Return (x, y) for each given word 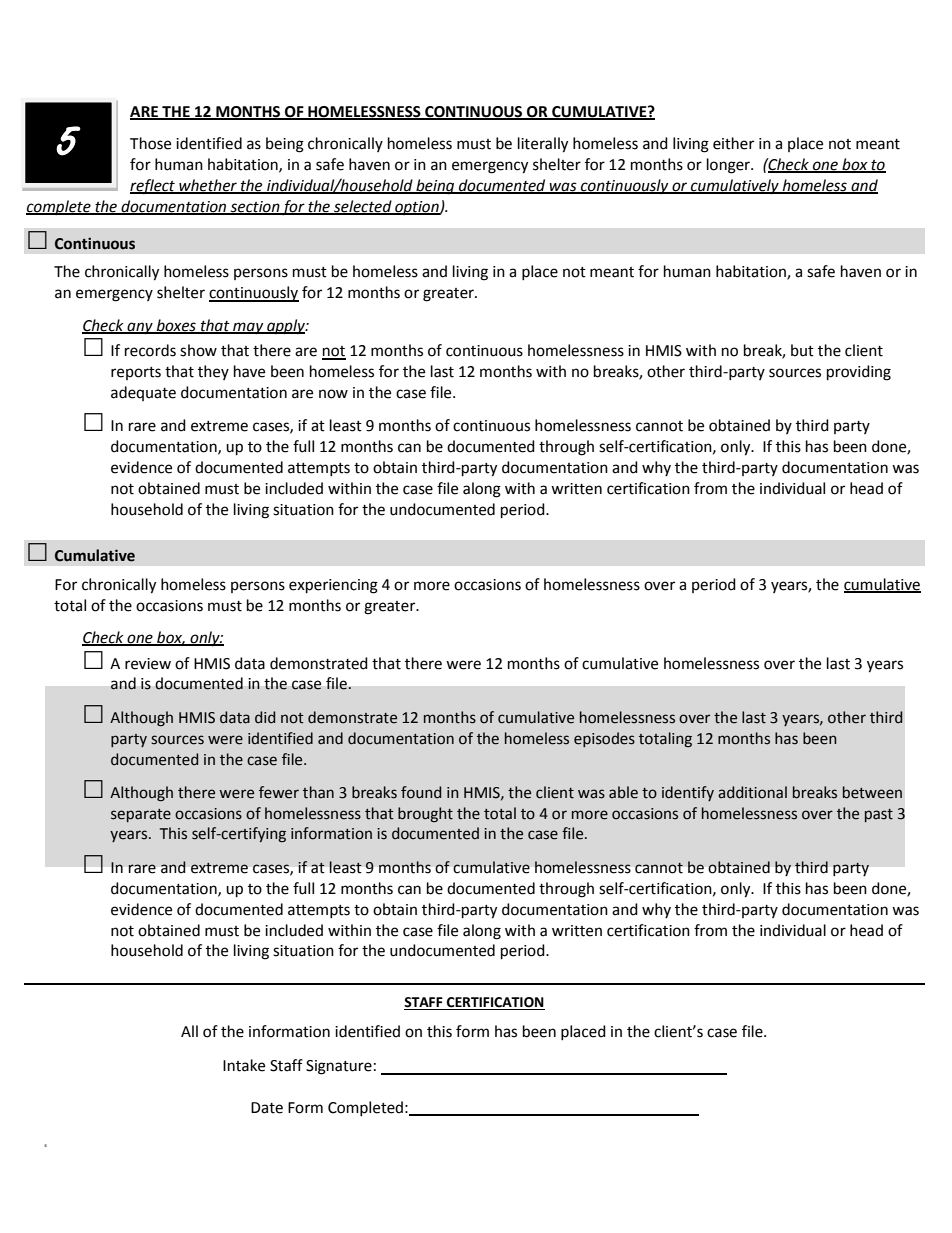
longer (729, 166)
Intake (244, 1065)
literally (543, 145)
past (879, 815)
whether (208, 186)
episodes (604, 739)
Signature (339, 1067)
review (148, 664)
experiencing (333, 586)
